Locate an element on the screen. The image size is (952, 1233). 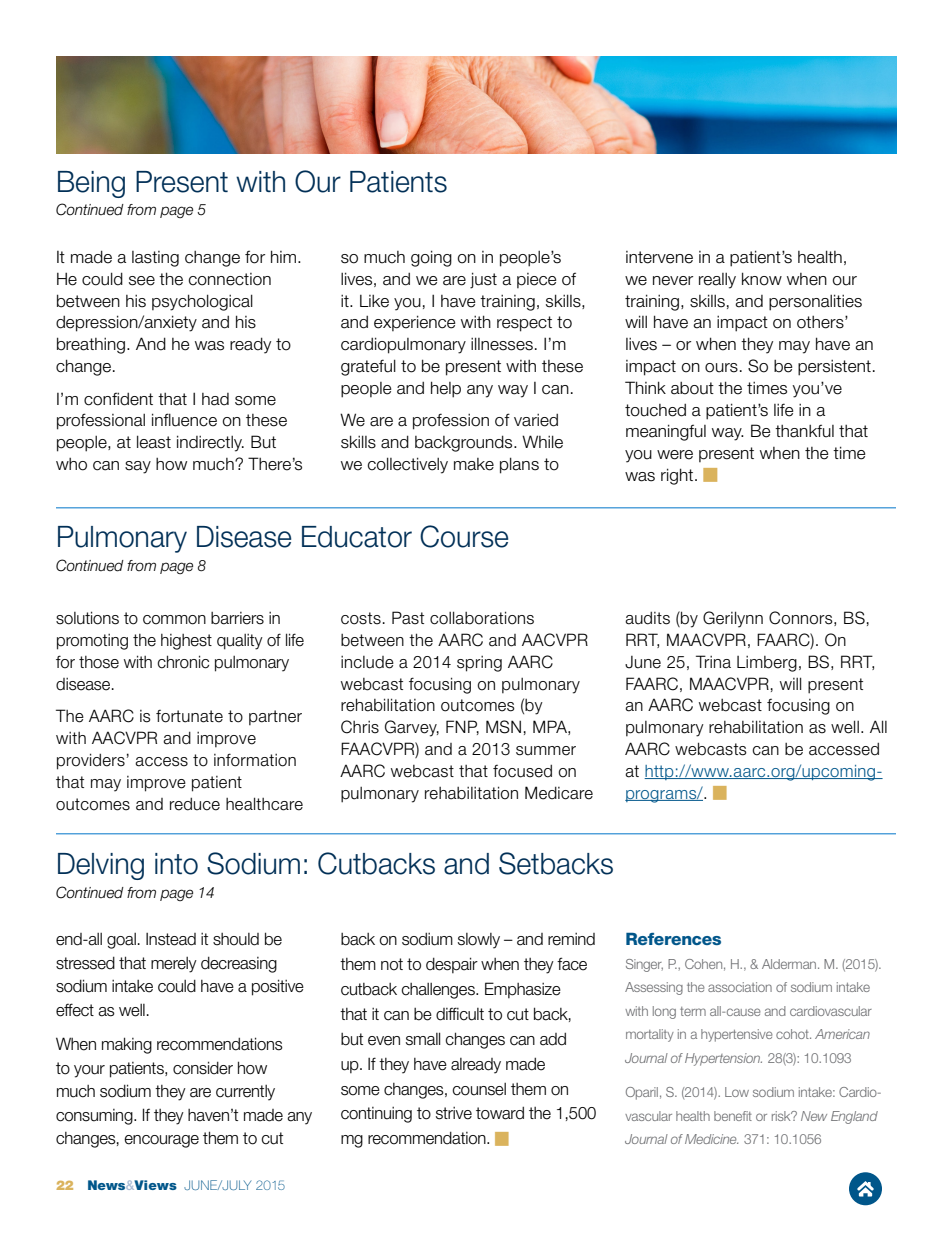
into is located at coordinates (176, 864).
